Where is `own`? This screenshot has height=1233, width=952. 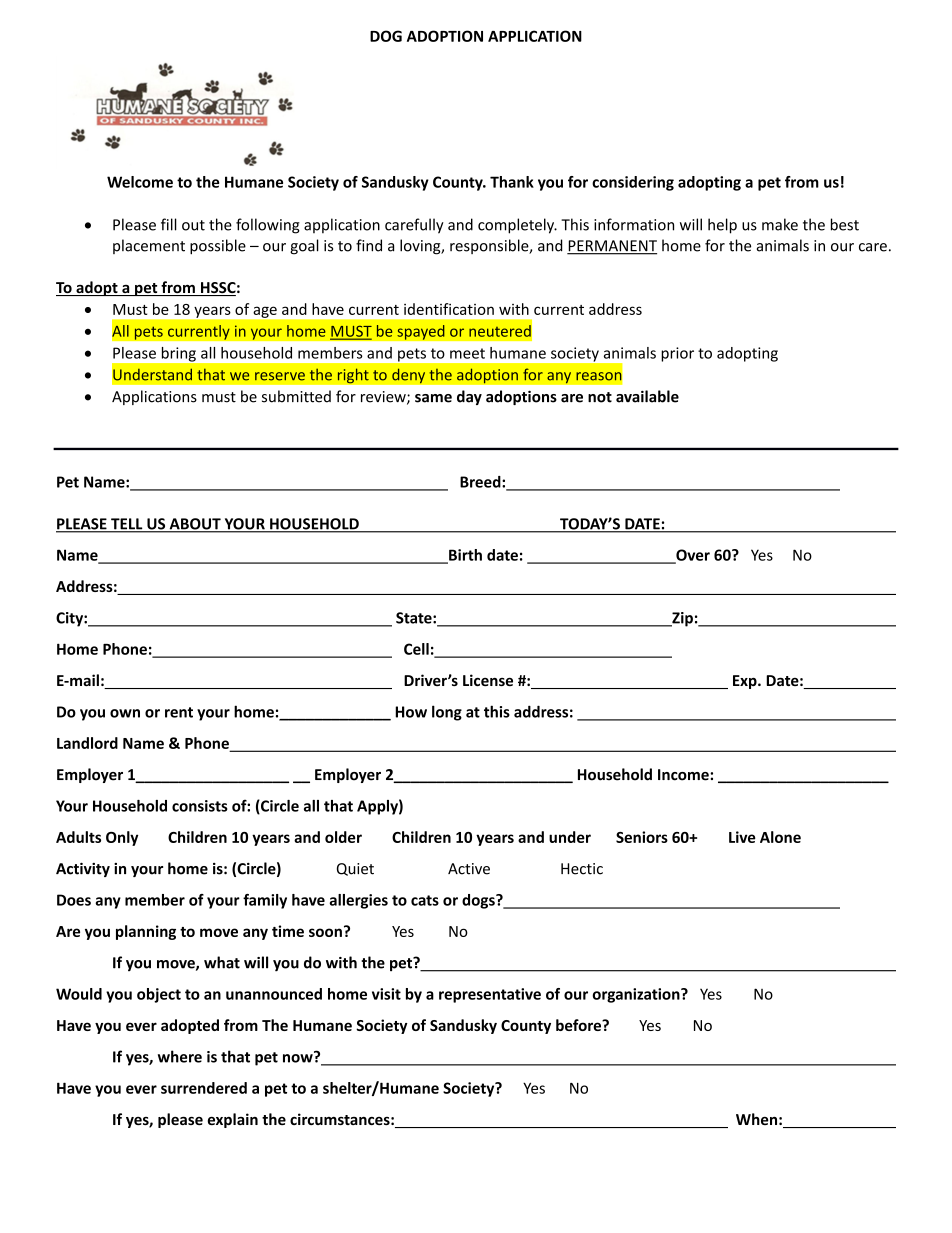
own is located at coordinates (125, 713).
